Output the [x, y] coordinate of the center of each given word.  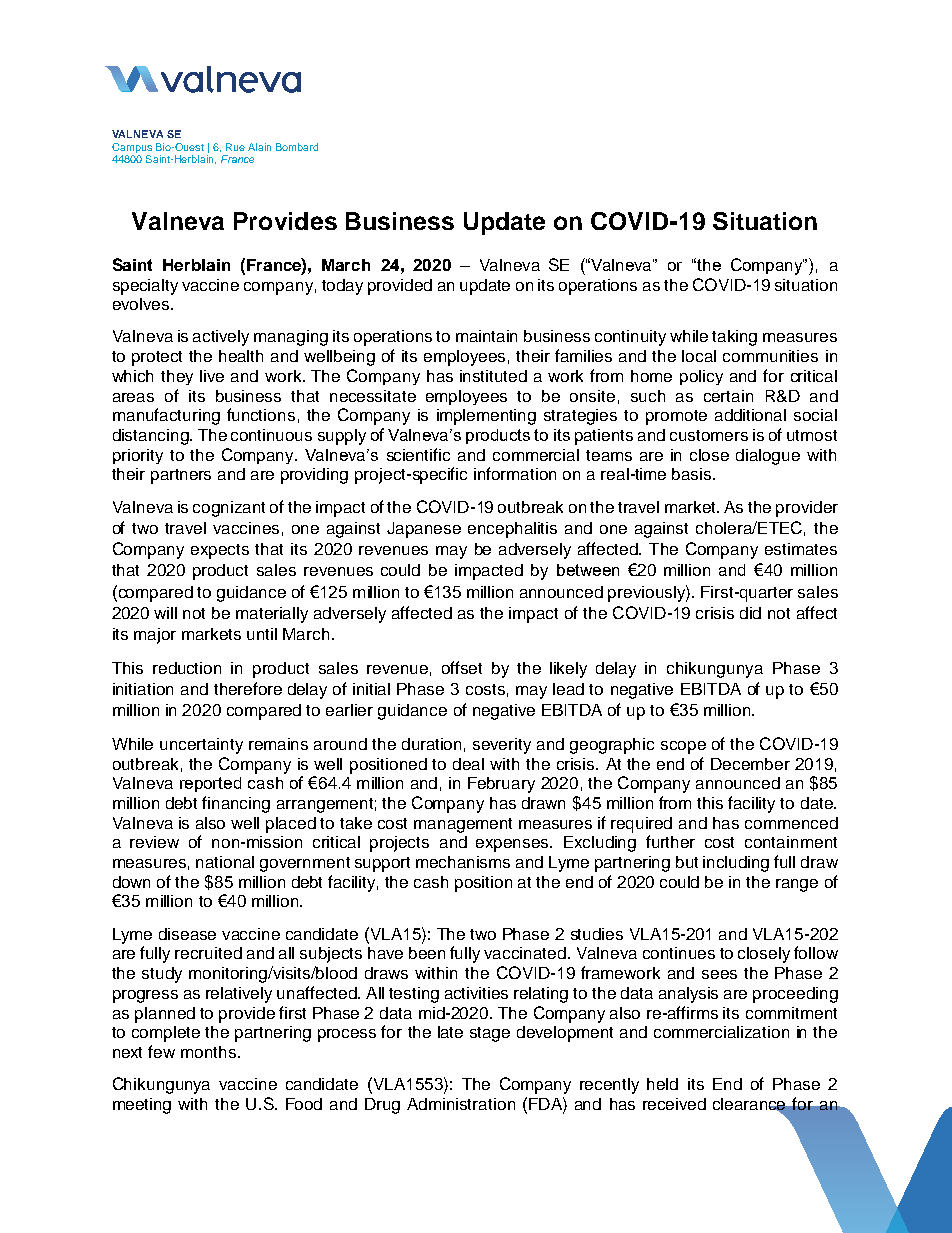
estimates [801, 549]
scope [683, 747]
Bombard [297, 147]
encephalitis [512, 530]
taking [734, 338]
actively [221, 338]
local [699, 356]
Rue [235, 147]
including [736, 864]
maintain [486, 336]
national [225, 862]
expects [220, 551]
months [210, 1052]
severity [502, 746]
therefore [248, 688]
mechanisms [463, 862]
